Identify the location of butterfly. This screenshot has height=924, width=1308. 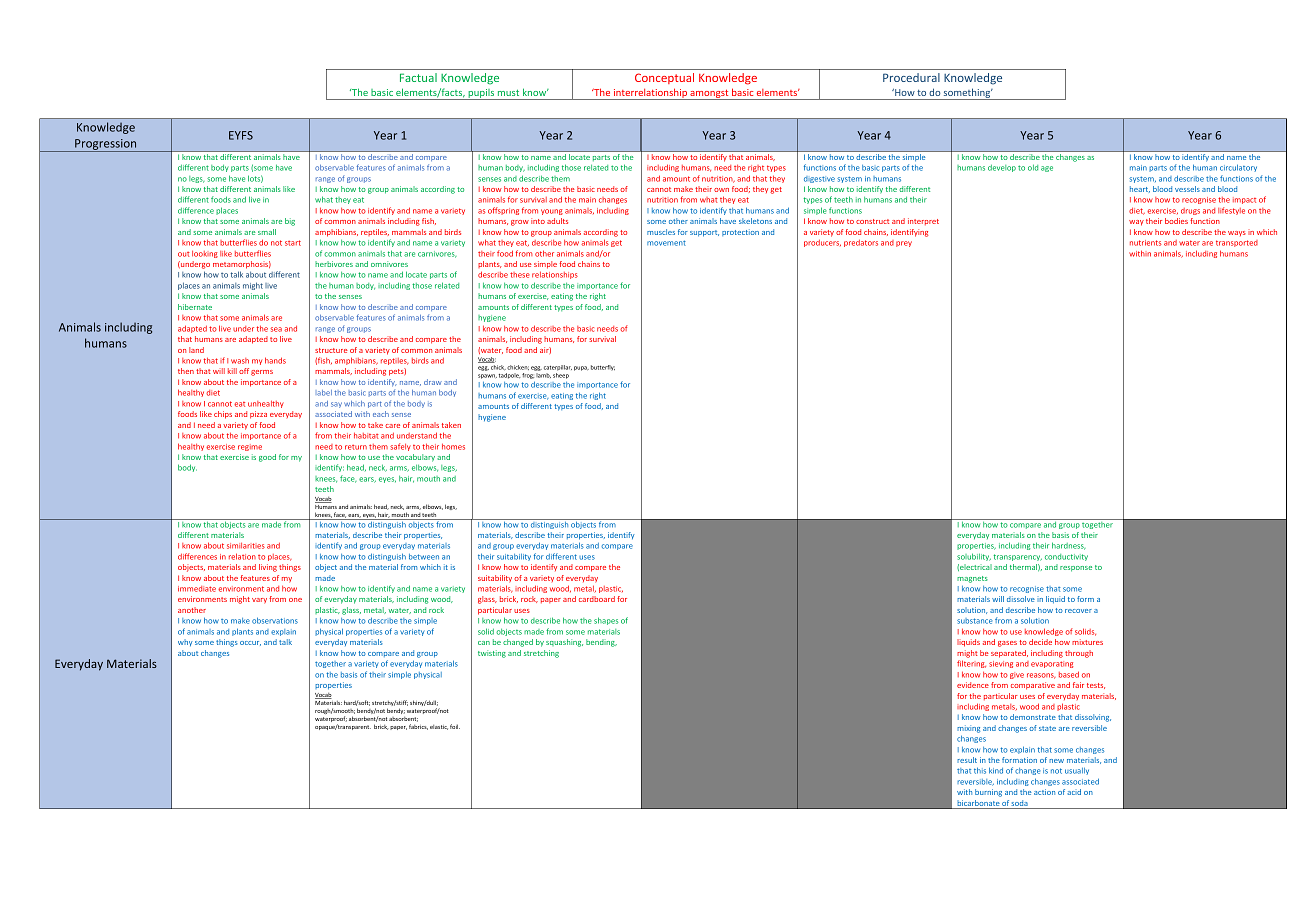
(603, 368).
